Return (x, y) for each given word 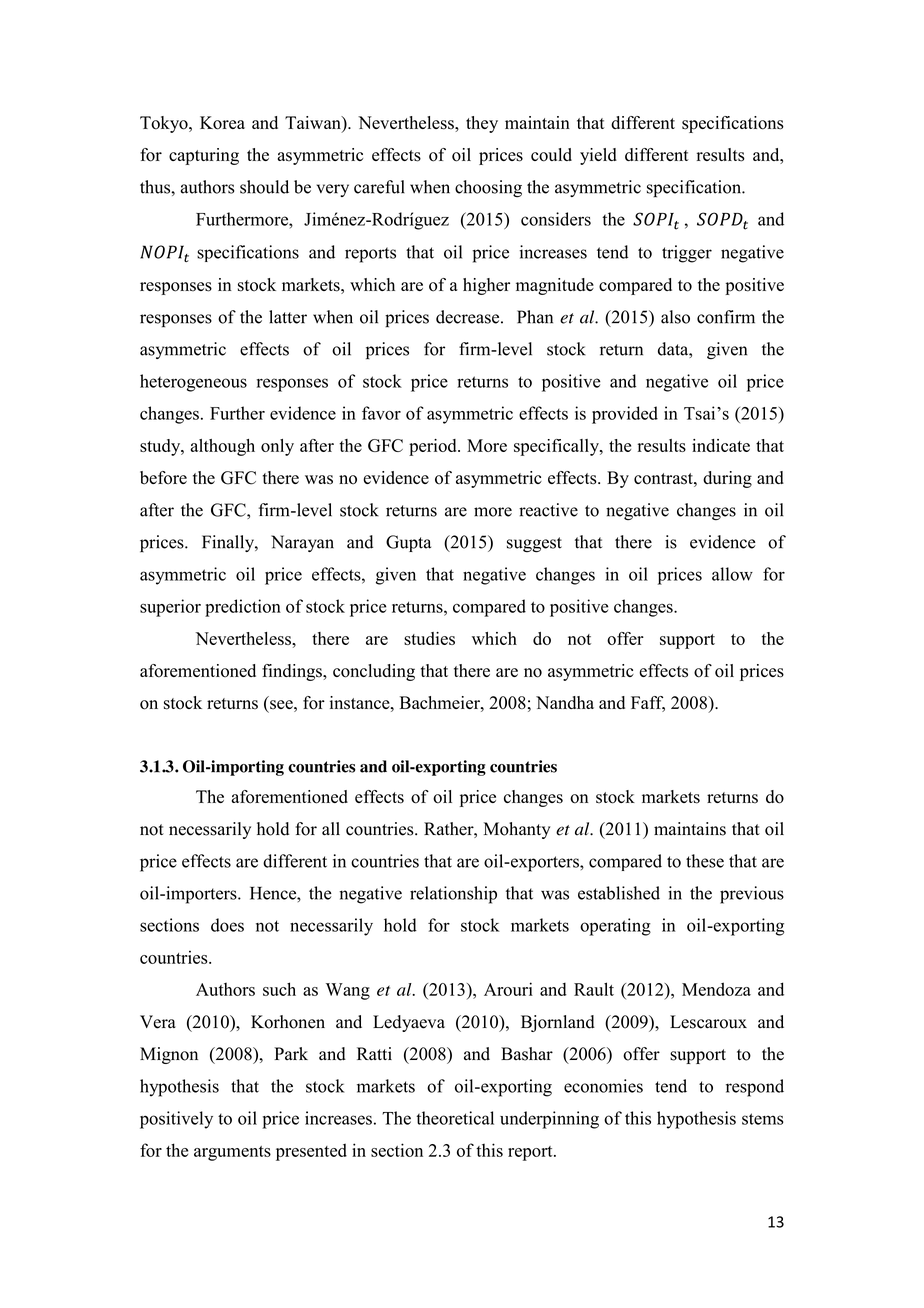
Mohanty (517, 830)
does (227, 925)
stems (763, 1119)
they (482, 124)
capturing (204, 156)
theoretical (455, 1118)
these (705, 861)
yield (598, 156)
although (222, 447)
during (727, 479)
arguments (232, 1153)
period (434, 447)
